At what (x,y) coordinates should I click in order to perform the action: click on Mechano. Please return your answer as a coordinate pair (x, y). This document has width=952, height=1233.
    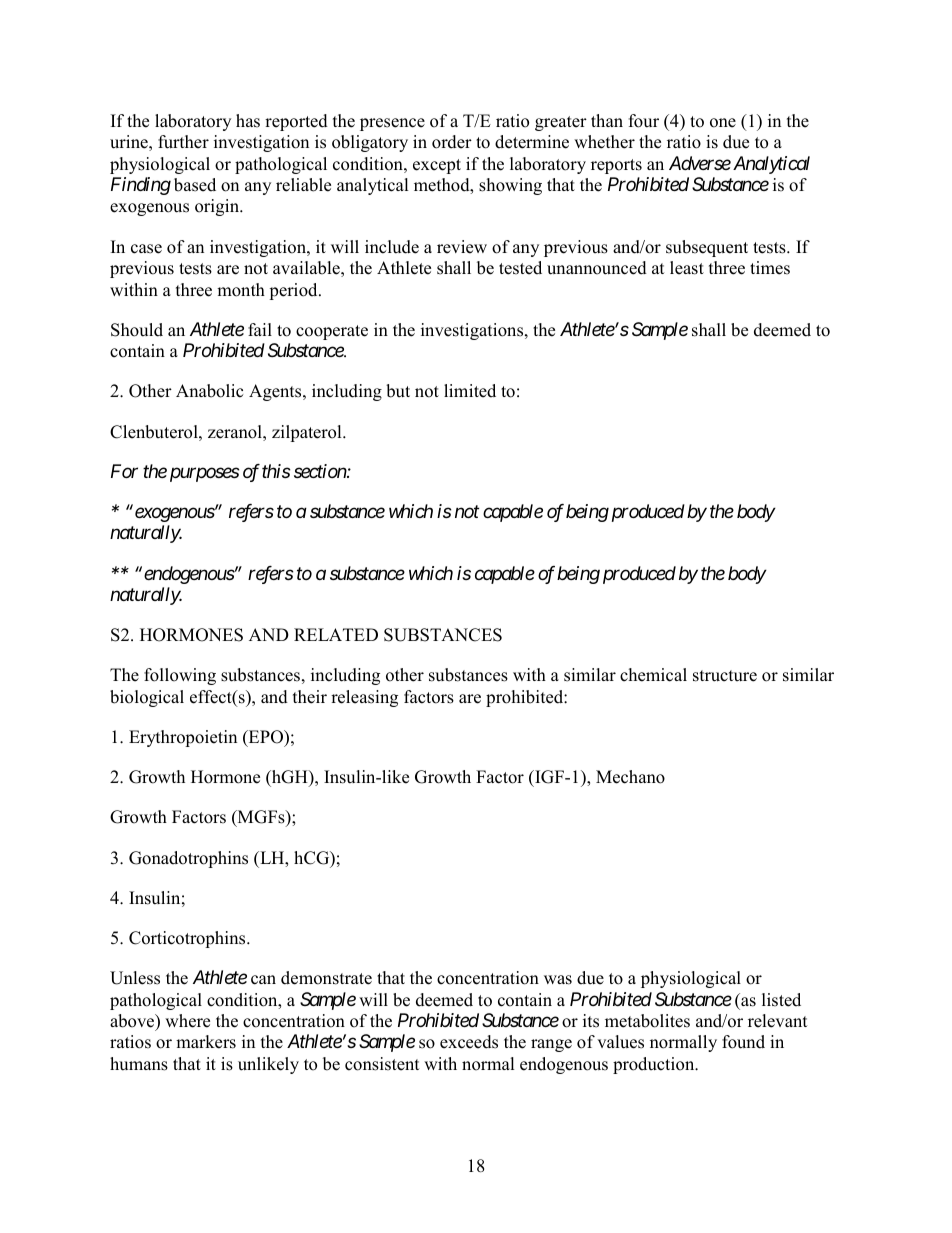
    Looking at the image, I should click on (630, 777).
